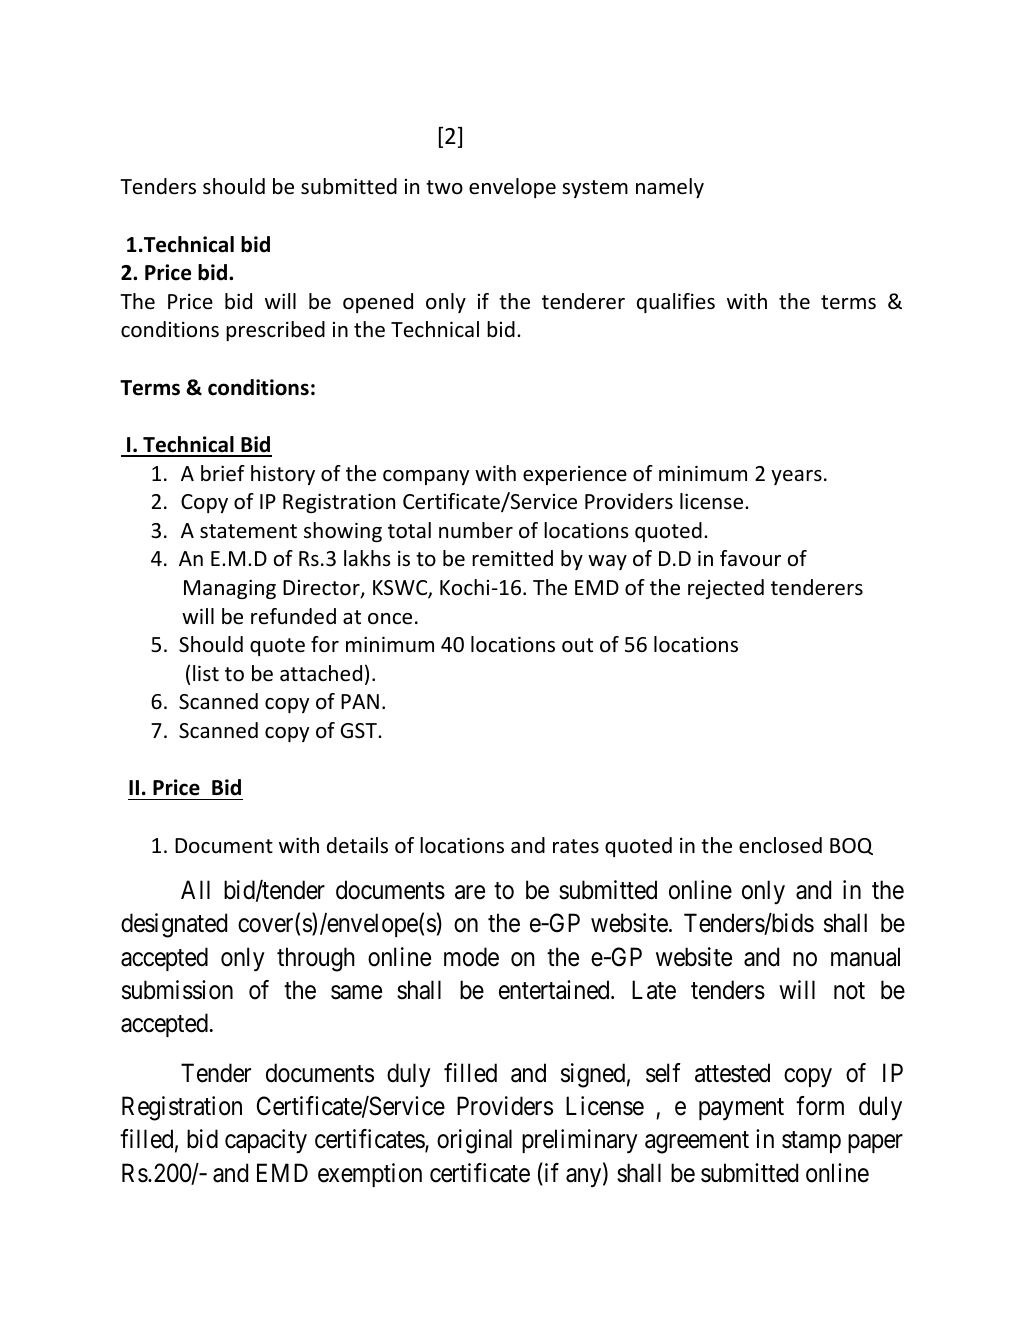 The height and width of the image is (1326, 1024). I want to click on prescribed, so click(275, 331).
